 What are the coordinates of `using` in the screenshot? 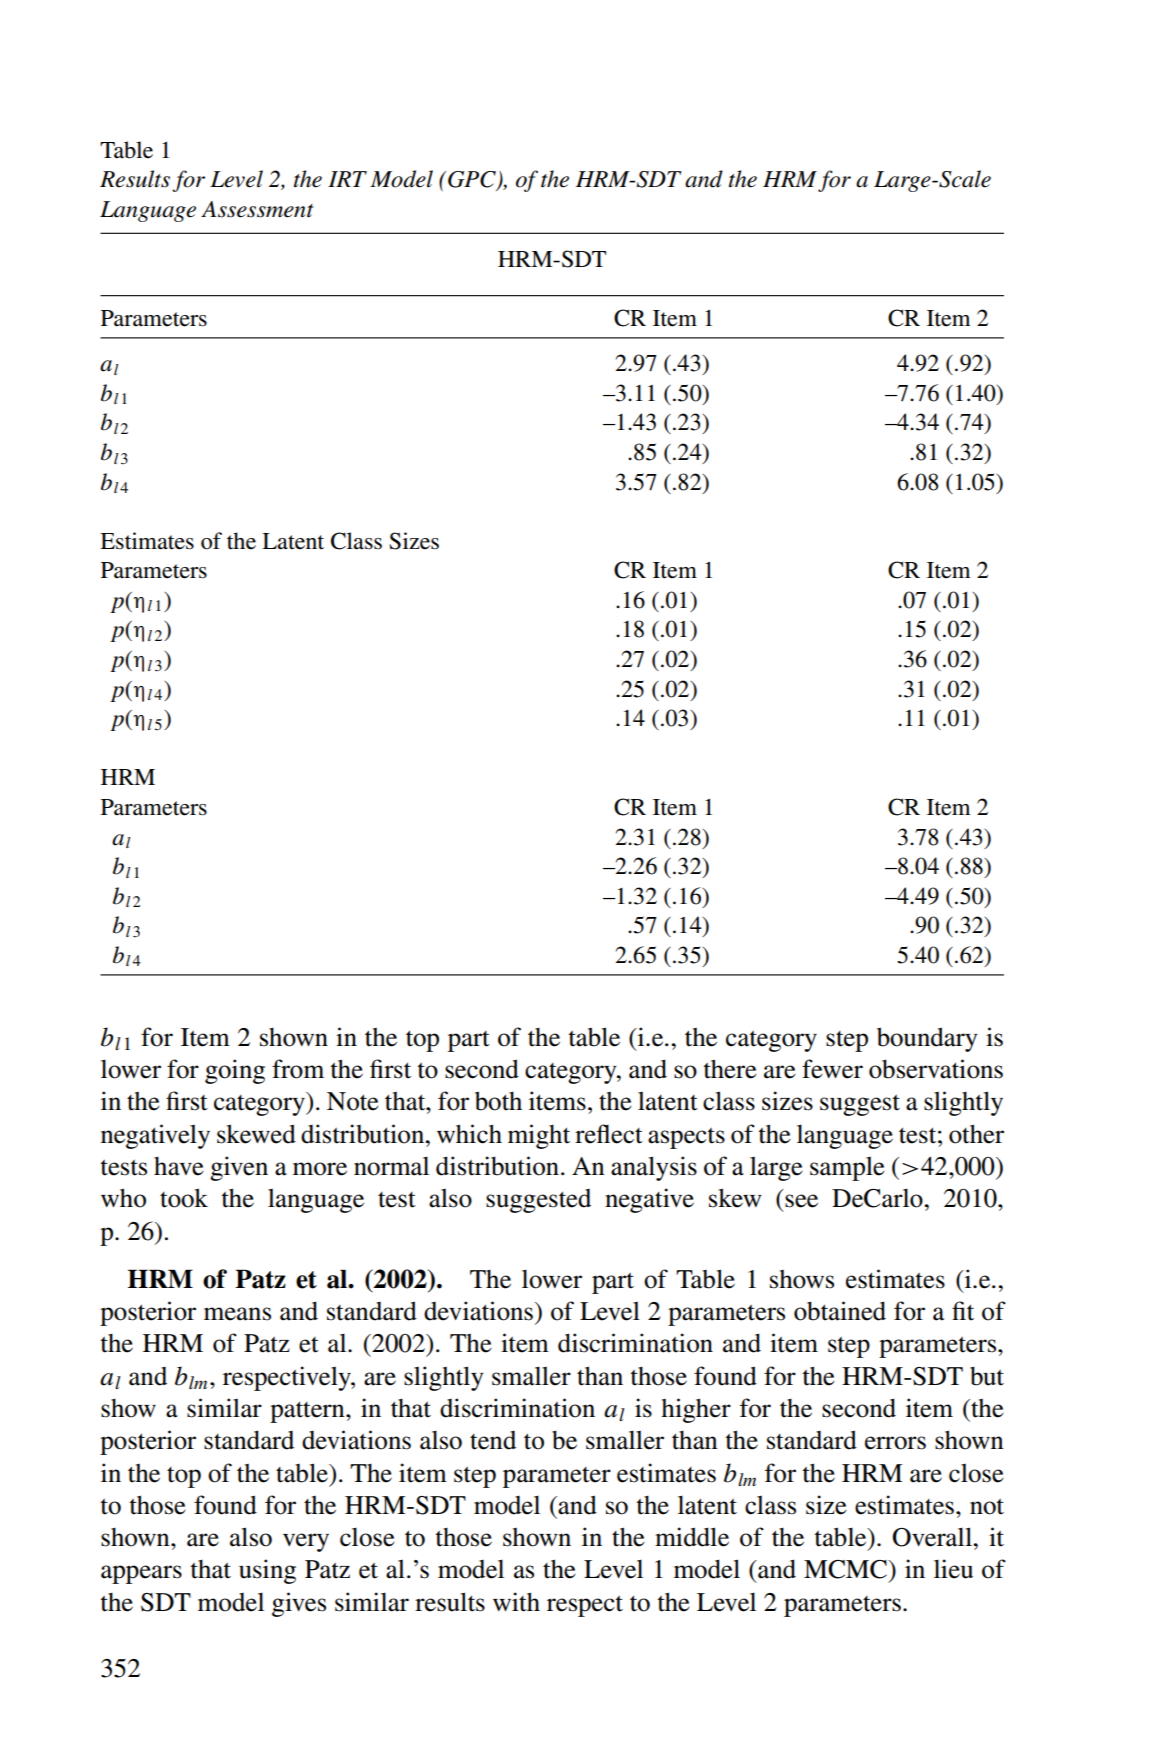 It's located at (267, 1571).
